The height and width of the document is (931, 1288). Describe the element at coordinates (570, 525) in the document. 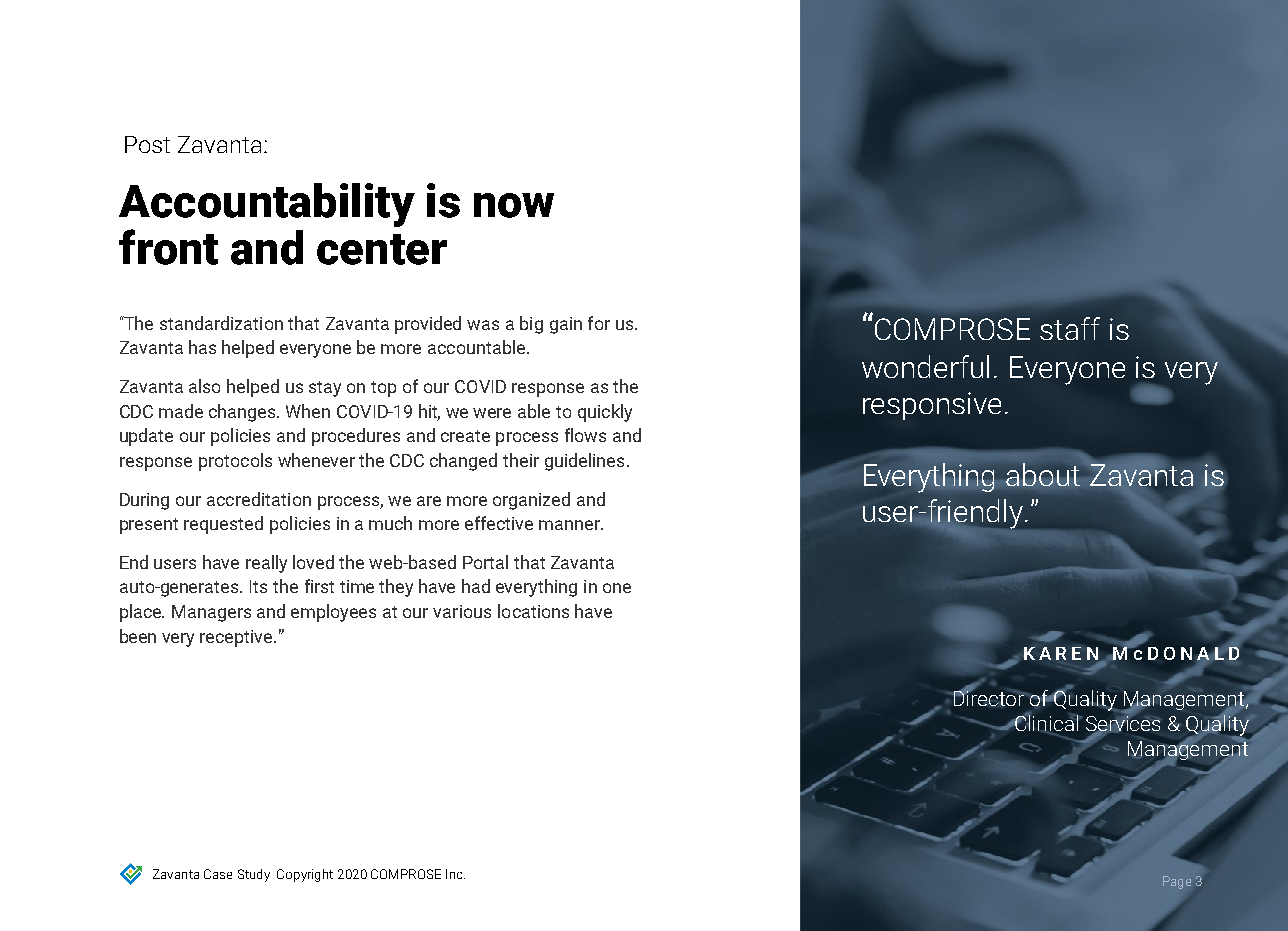

I see `manner` at that location.
